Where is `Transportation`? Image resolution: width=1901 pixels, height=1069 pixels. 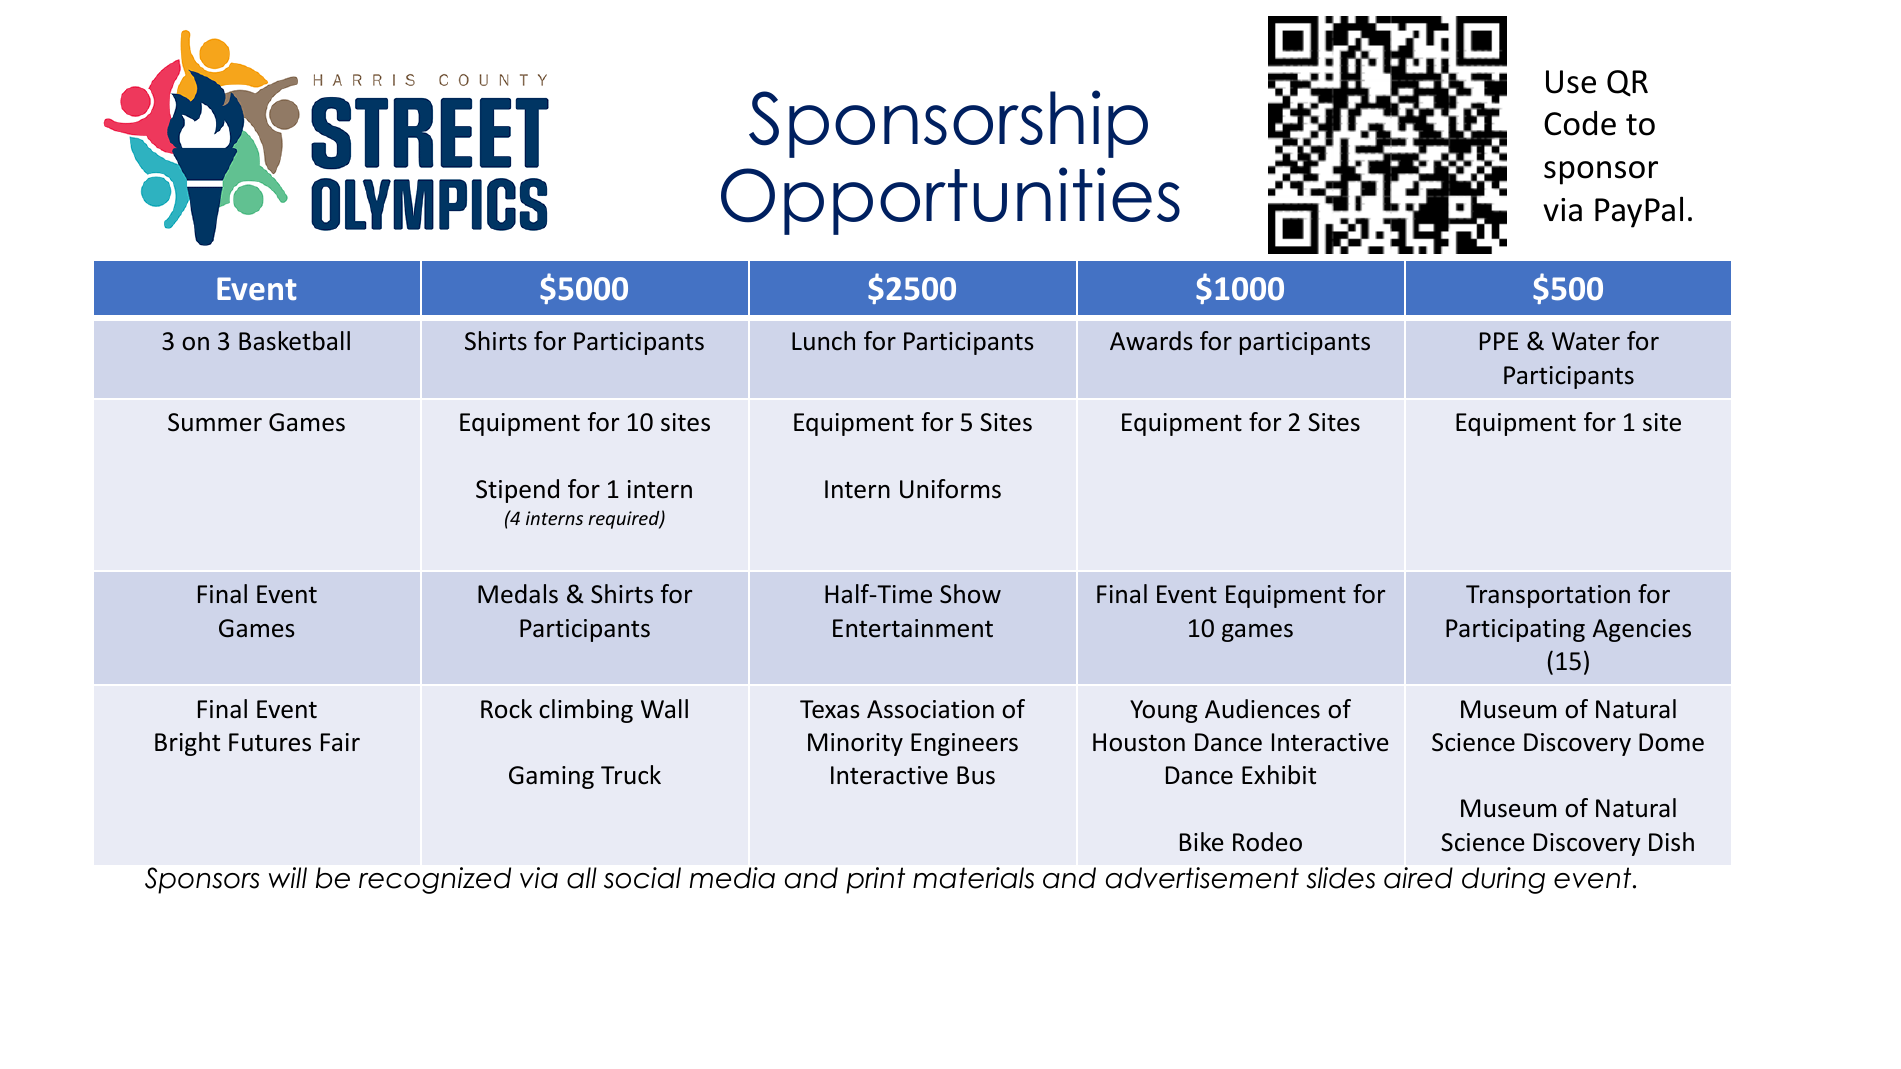
Transportation is located at coordinates (1548, 596).
